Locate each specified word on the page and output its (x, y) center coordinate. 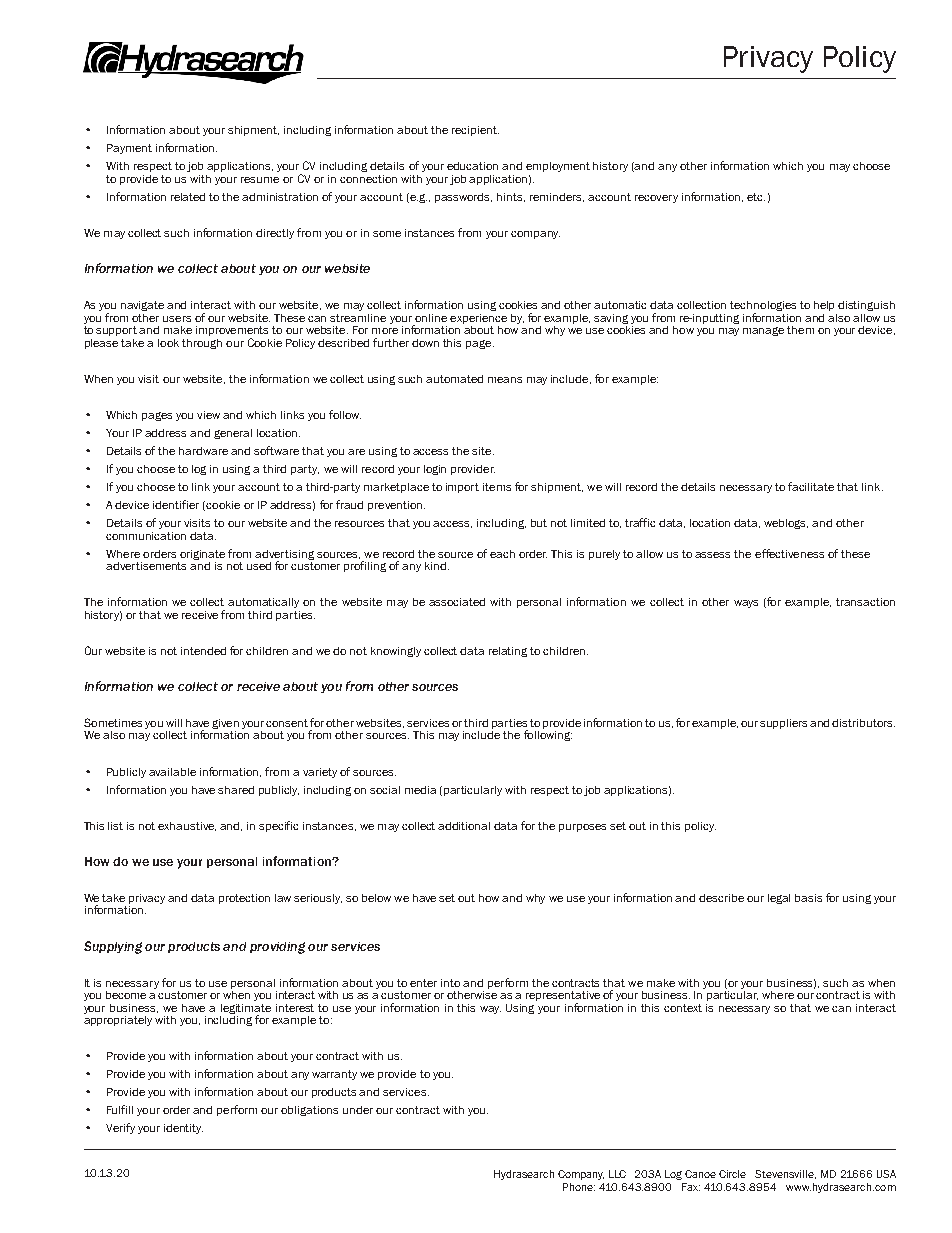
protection (244, 899)
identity (183, 1129)
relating (508, 652)
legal (779, 899)
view (208, 415)
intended (203, 651)
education (472, 166)
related (188, 197)
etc (756, 197)
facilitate (811, 486)
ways (746, 604)
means (505, 380)
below (376, 898)
